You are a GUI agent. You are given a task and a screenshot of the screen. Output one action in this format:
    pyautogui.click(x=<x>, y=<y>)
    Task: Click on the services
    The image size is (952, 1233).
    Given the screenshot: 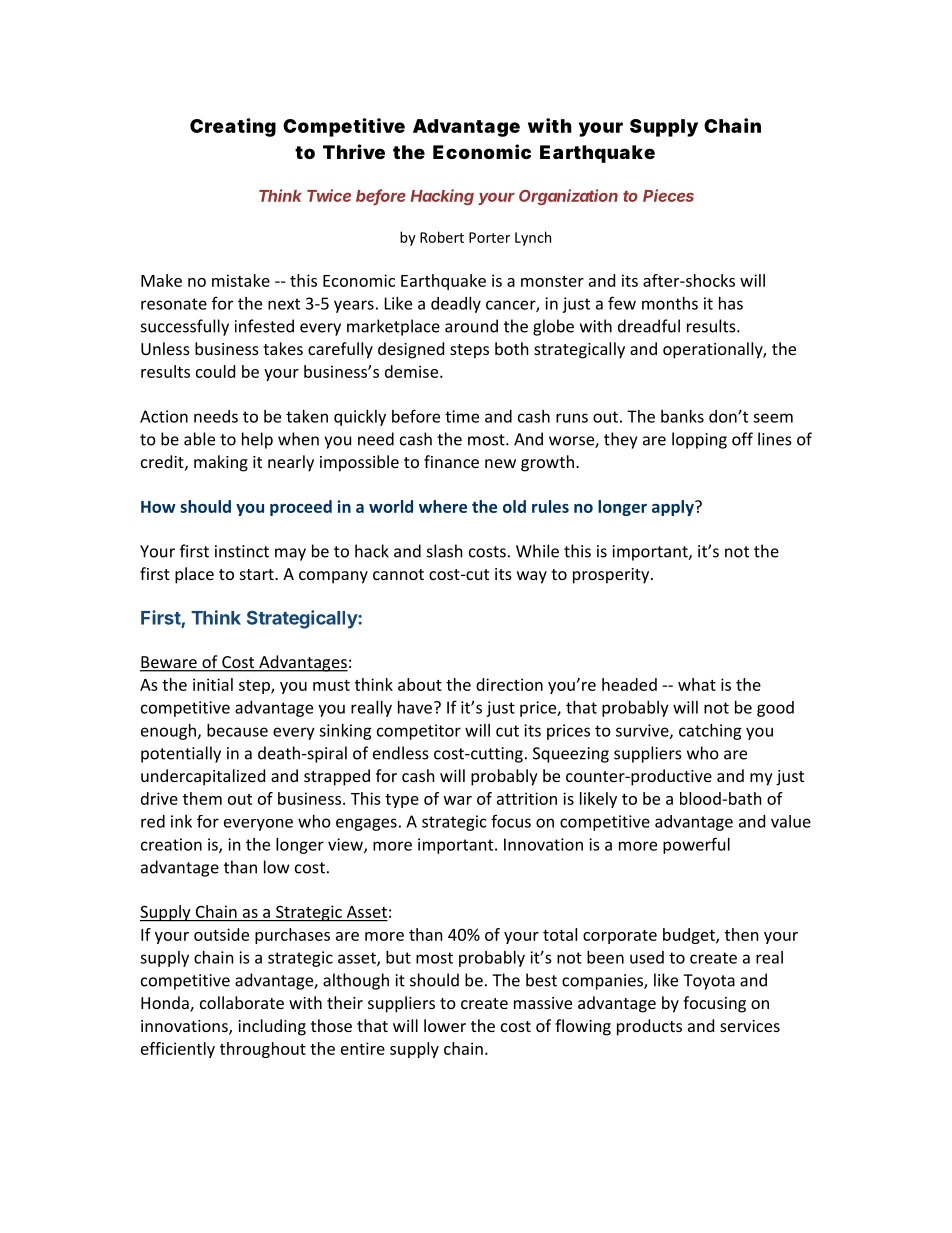 What is the action you would take?
    pyautogui.click(x=750, y=1026)
